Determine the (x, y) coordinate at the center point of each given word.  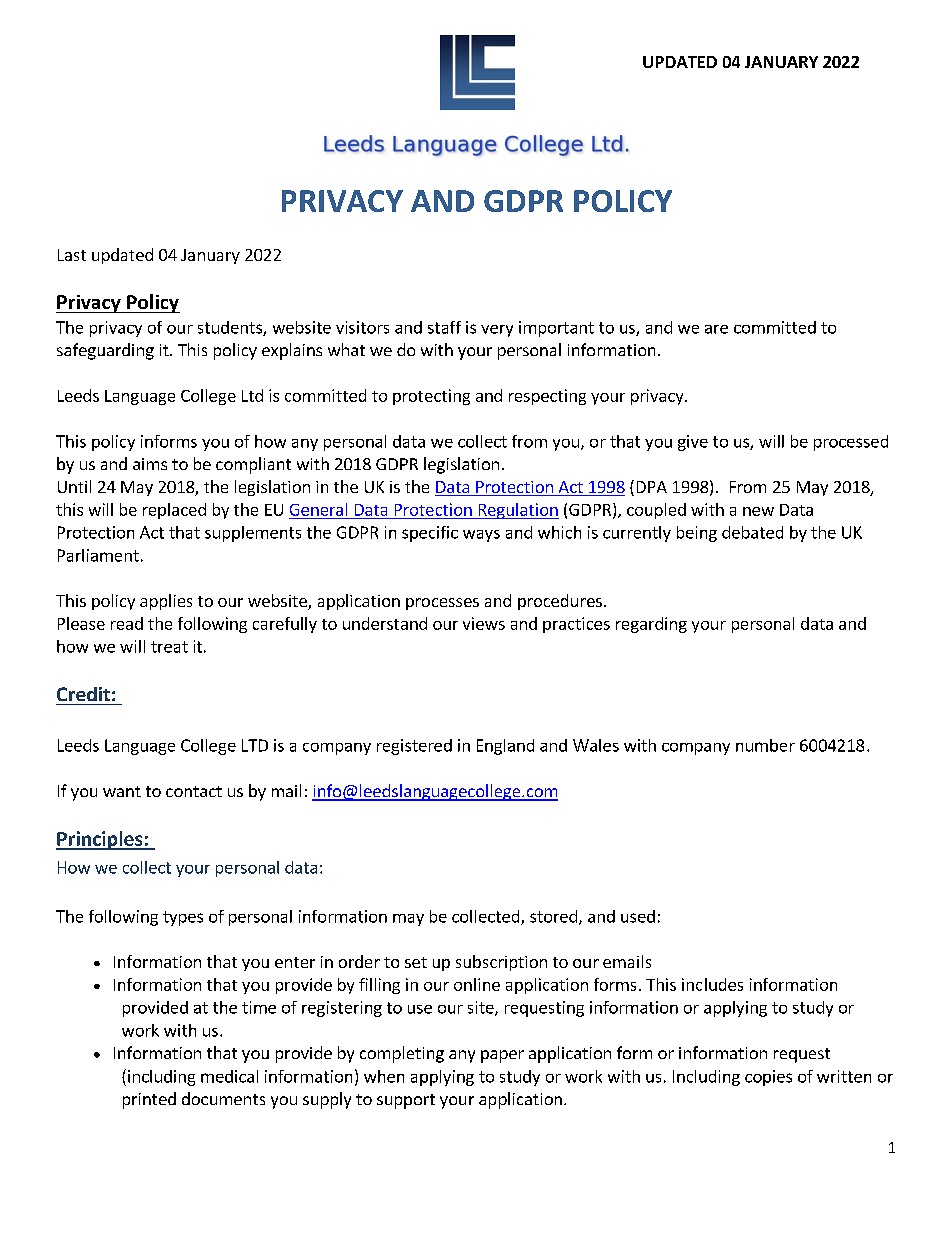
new (758, 511)
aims (150, 464)
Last (72, 255)
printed (149, 1100)
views (484, 623)
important (556, 329)
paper (502, 1056)
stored (553, 916)
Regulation (517, 511)
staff (444, 327)
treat (169, 647)
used (638, 916)
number (765, 745)
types (183, 918)
